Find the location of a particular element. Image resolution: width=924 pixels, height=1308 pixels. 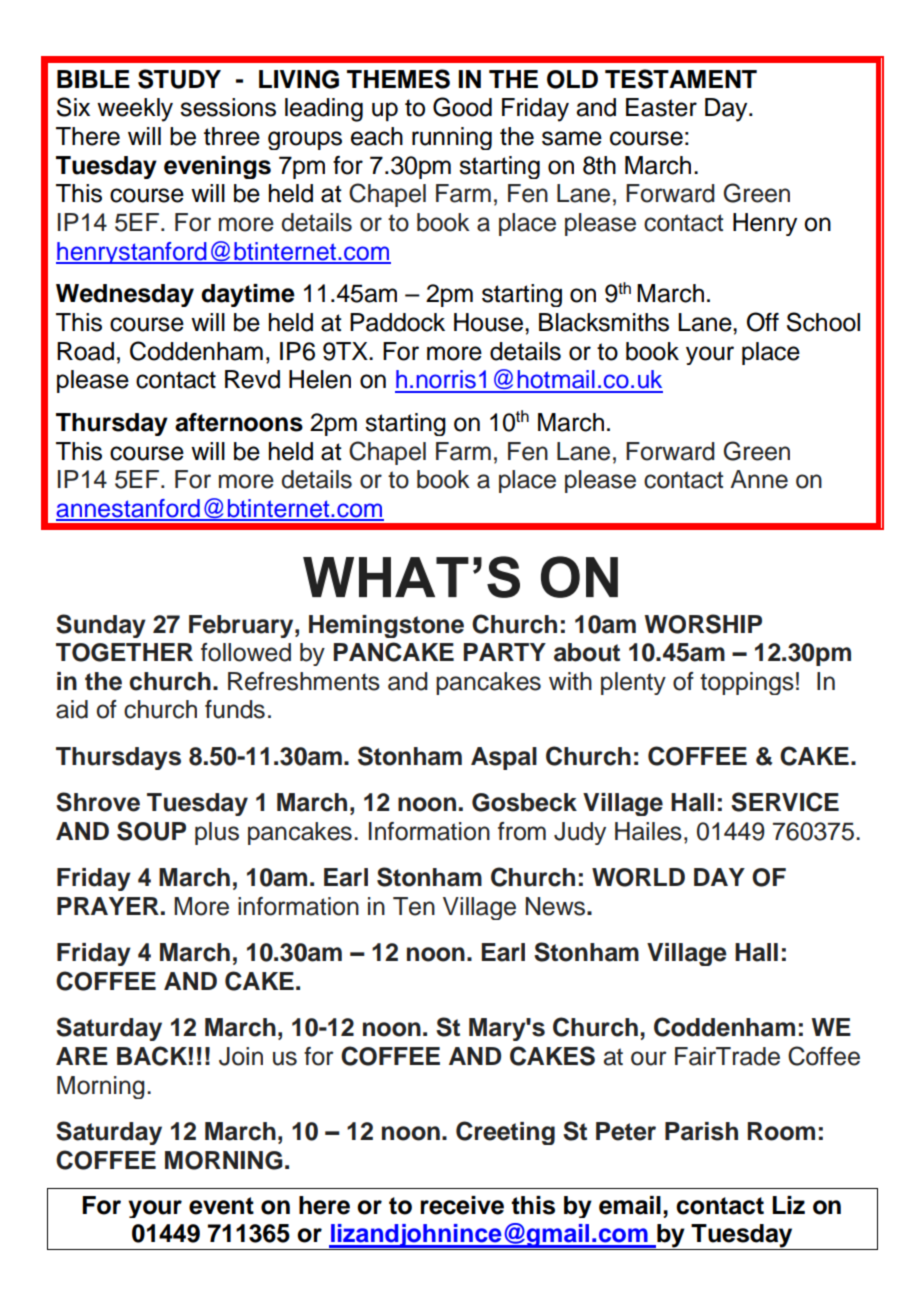

TESTAMENT is located at coordinates (681, 79).
